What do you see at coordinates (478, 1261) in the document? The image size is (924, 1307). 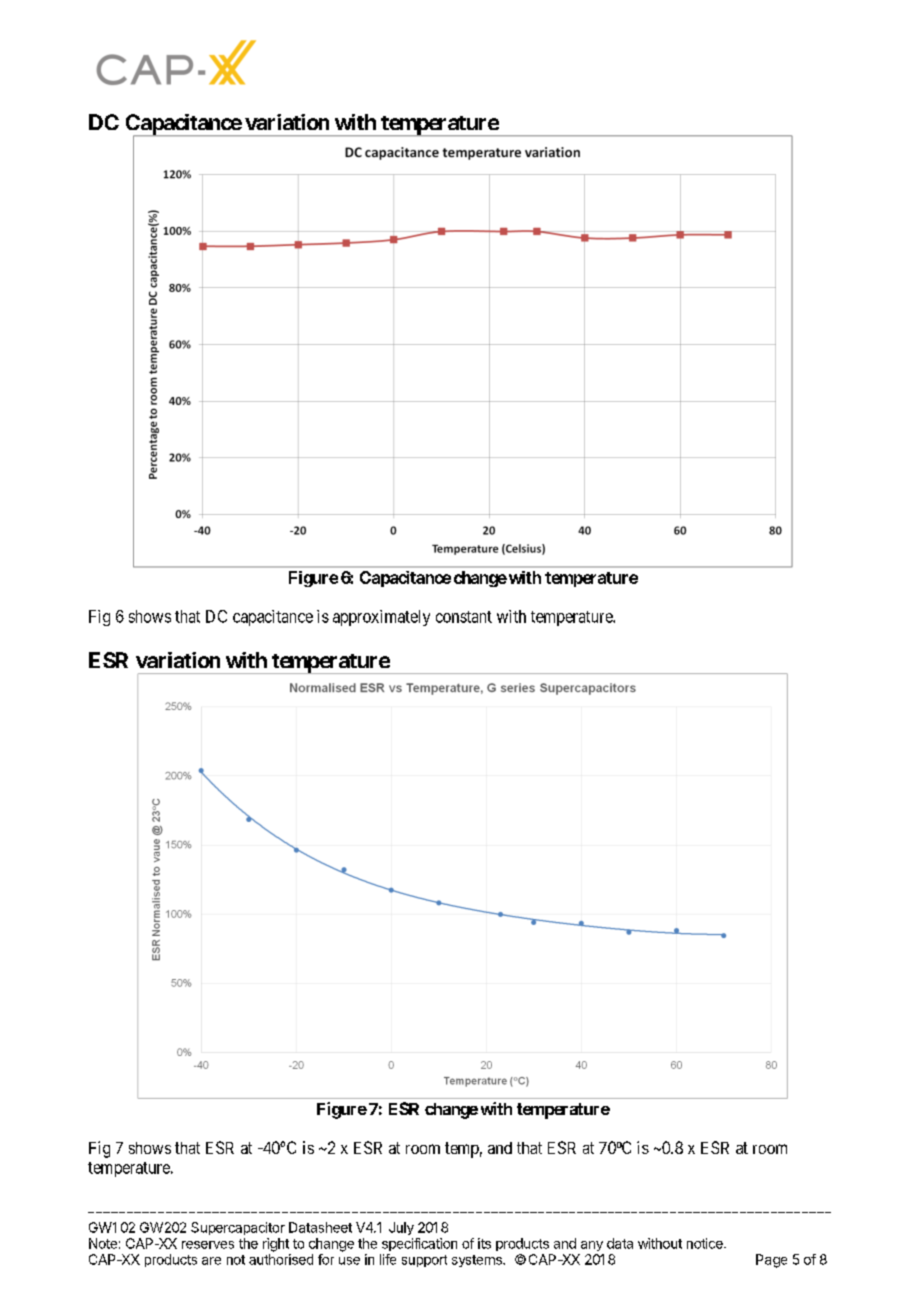 I see `systems` at bounding box center [478, 1261].
